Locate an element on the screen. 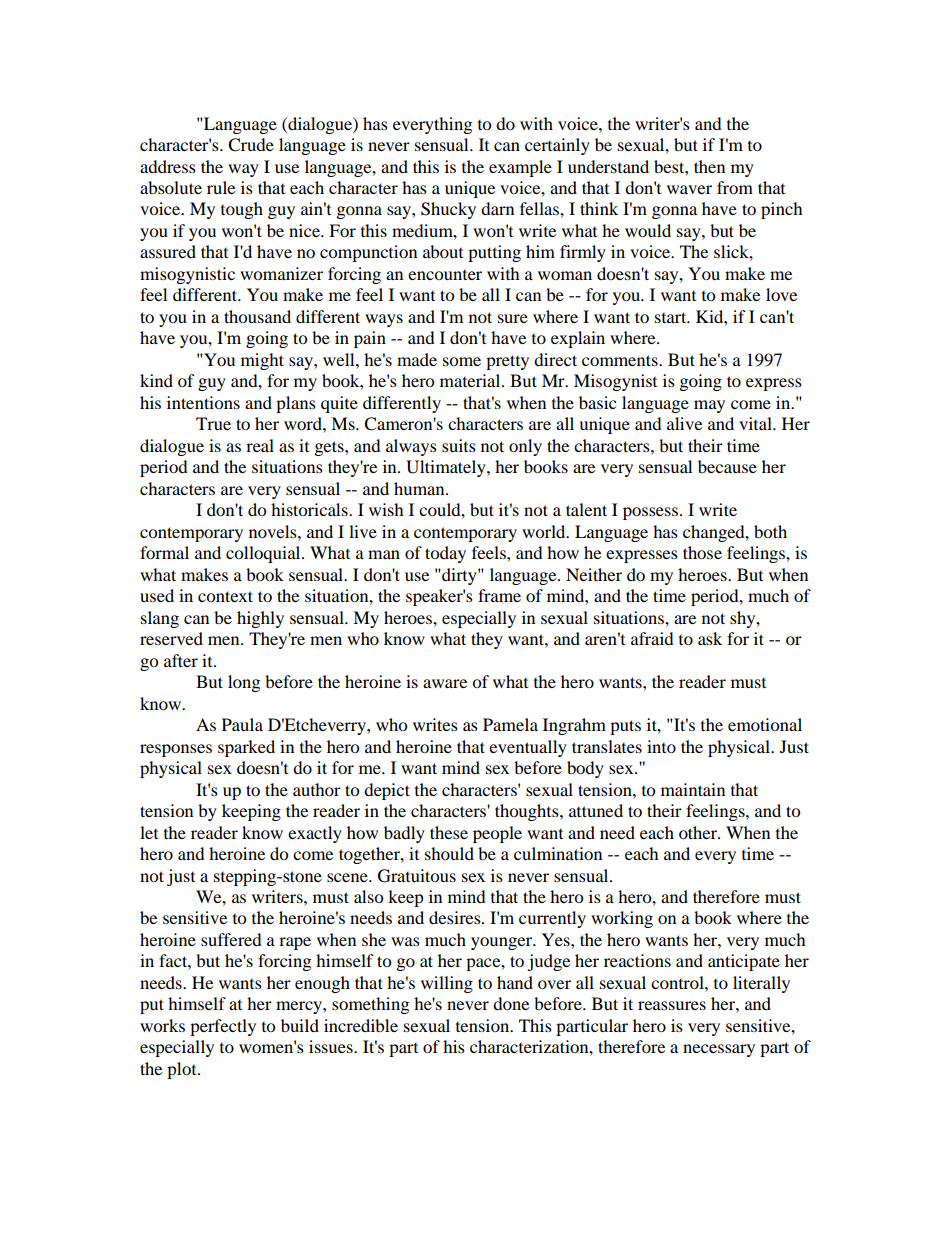 The width and height of the screenshot is (952, 1233). may is located at coordinates (709, 406).
